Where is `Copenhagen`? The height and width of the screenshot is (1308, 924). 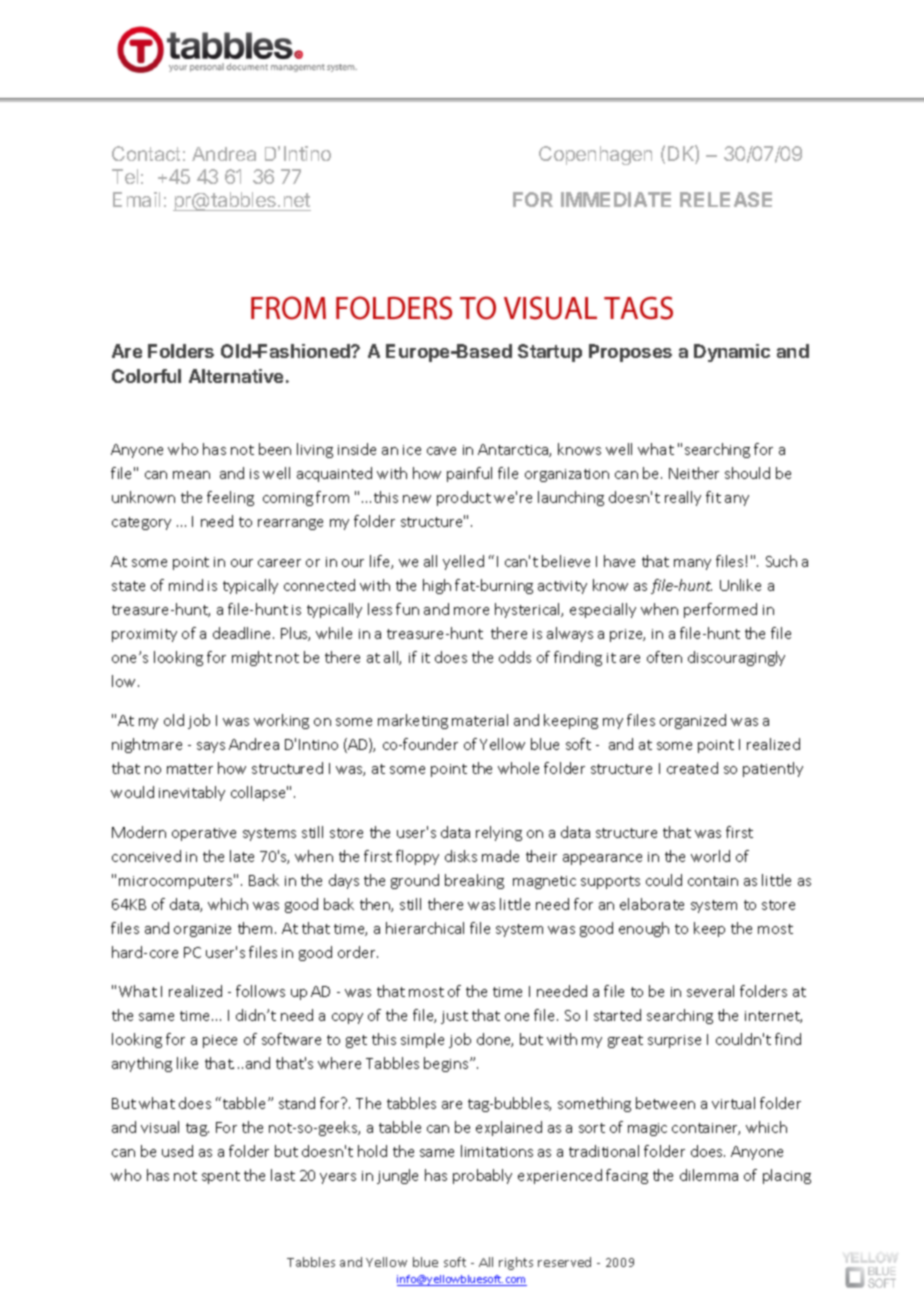 Copenhagen is located at coordinates (595, 155).
